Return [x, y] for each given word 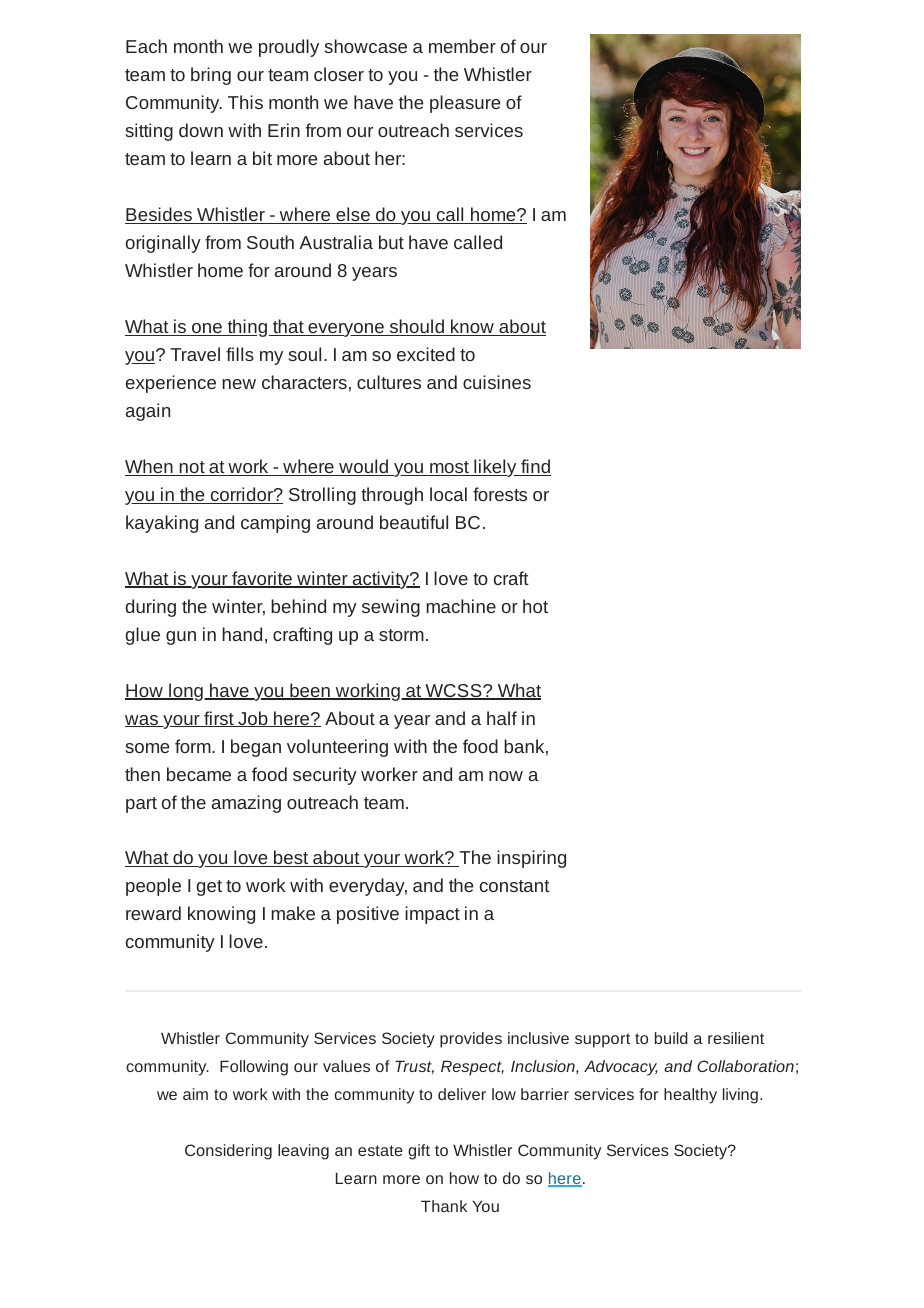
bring [211, 76]
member [462, 46]
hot [535, 606]
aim [195, 1094]
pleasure [465, 104]
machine [461, 606]
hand [242, 634]
